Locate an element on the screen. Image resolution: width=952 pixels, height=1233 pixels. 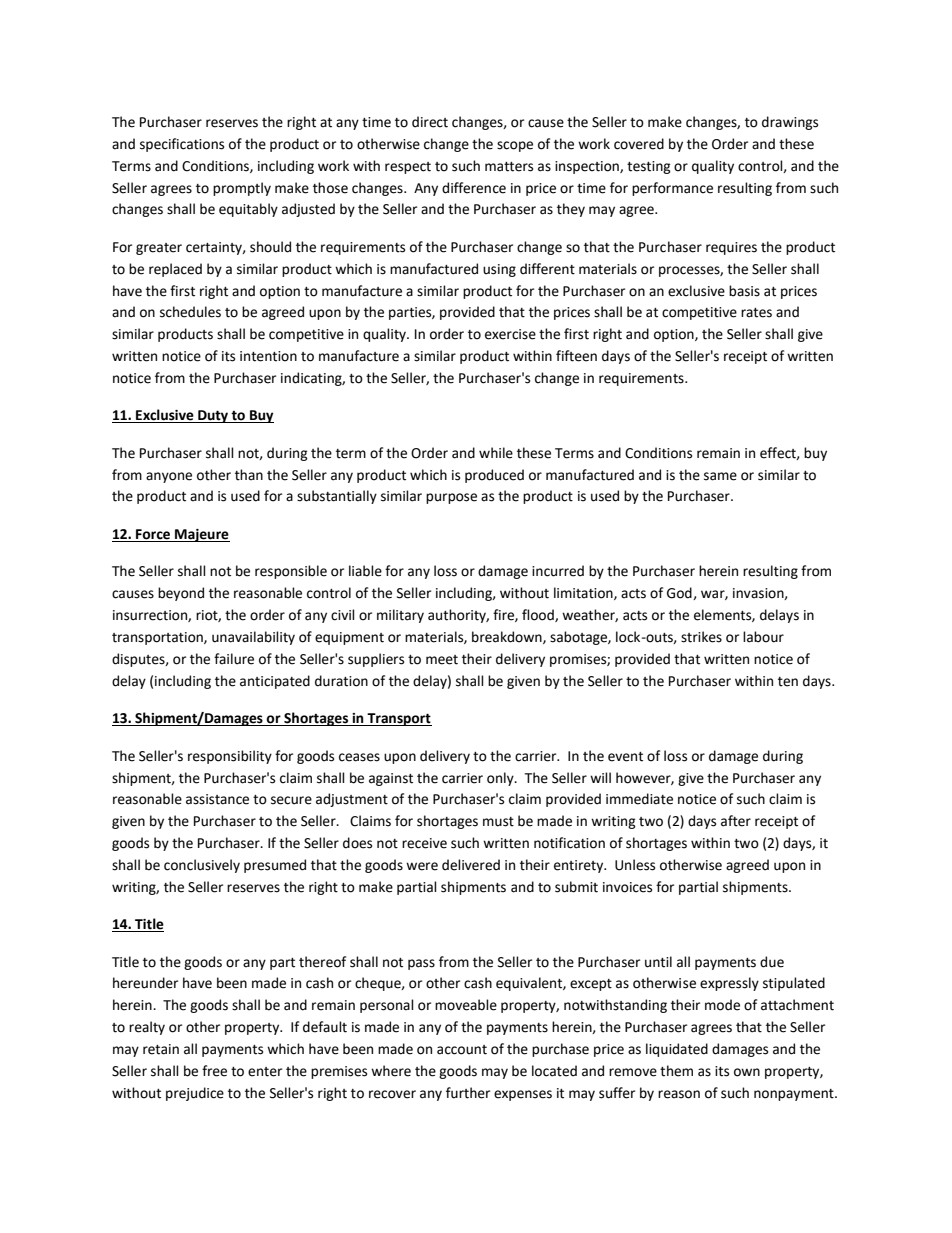
free is located at coordinates (214, 1071).
